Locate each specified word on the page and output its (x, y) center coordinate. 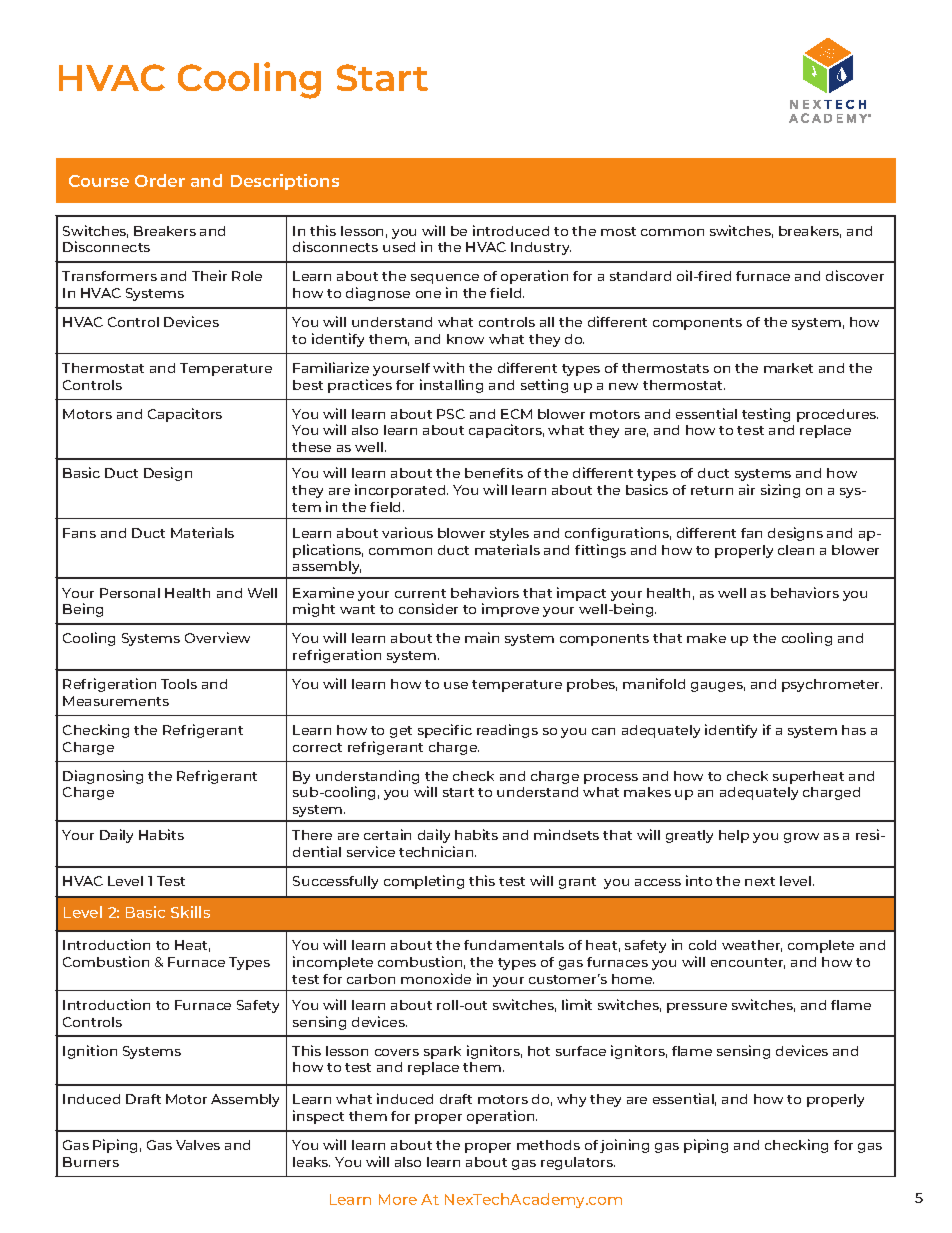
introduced (511, 230)
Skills (190, 912)
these (311, 447)
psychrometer (832, 685)
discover (855, 275)
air (747, 489)
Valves (198, 1145)
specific (445, 731)
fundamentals (514, 945)
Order (160, 180)
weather (752, 946)
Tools (179, 684)
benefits (494, 473)
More (398, 1199)
